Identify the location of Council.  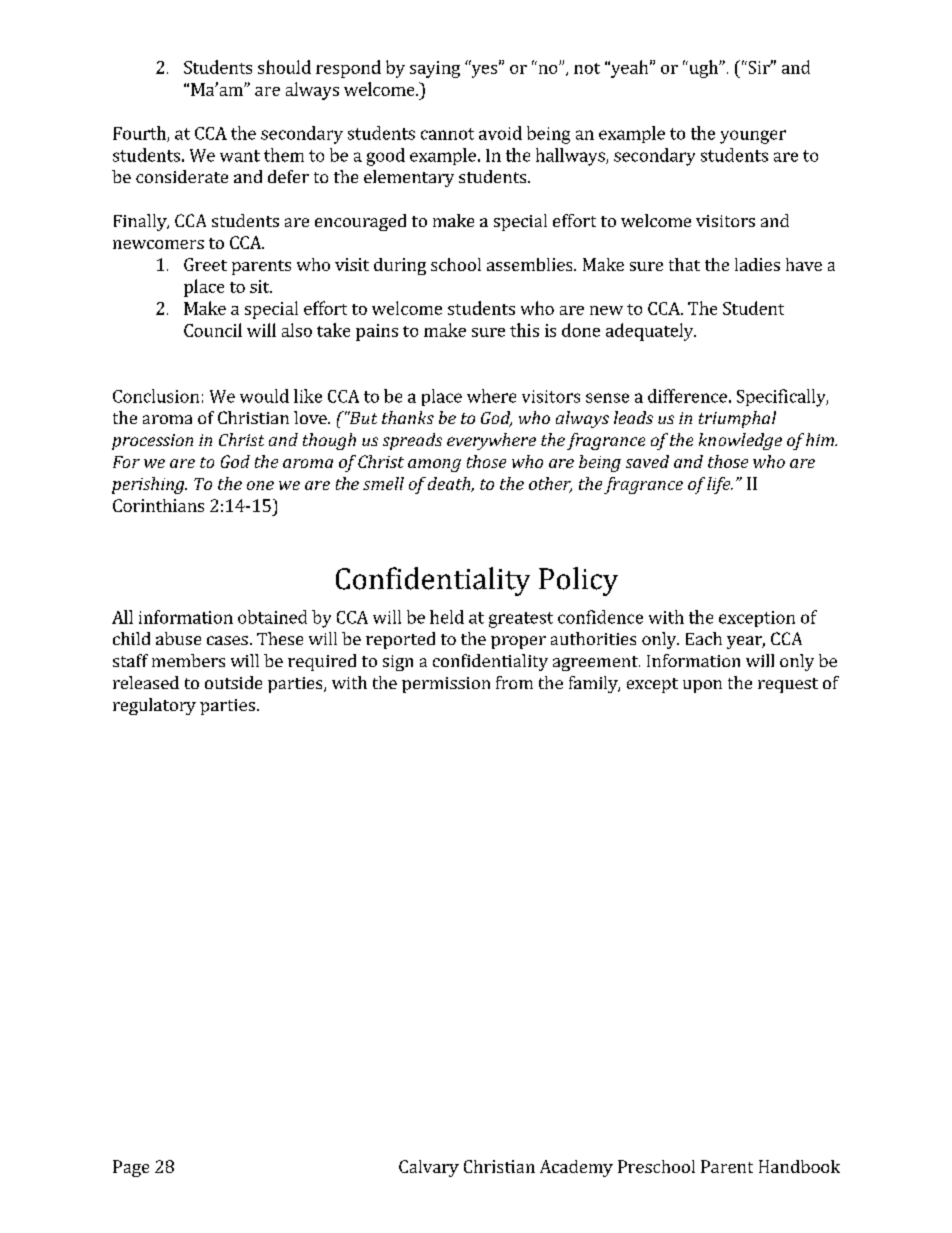
(213, 330).
